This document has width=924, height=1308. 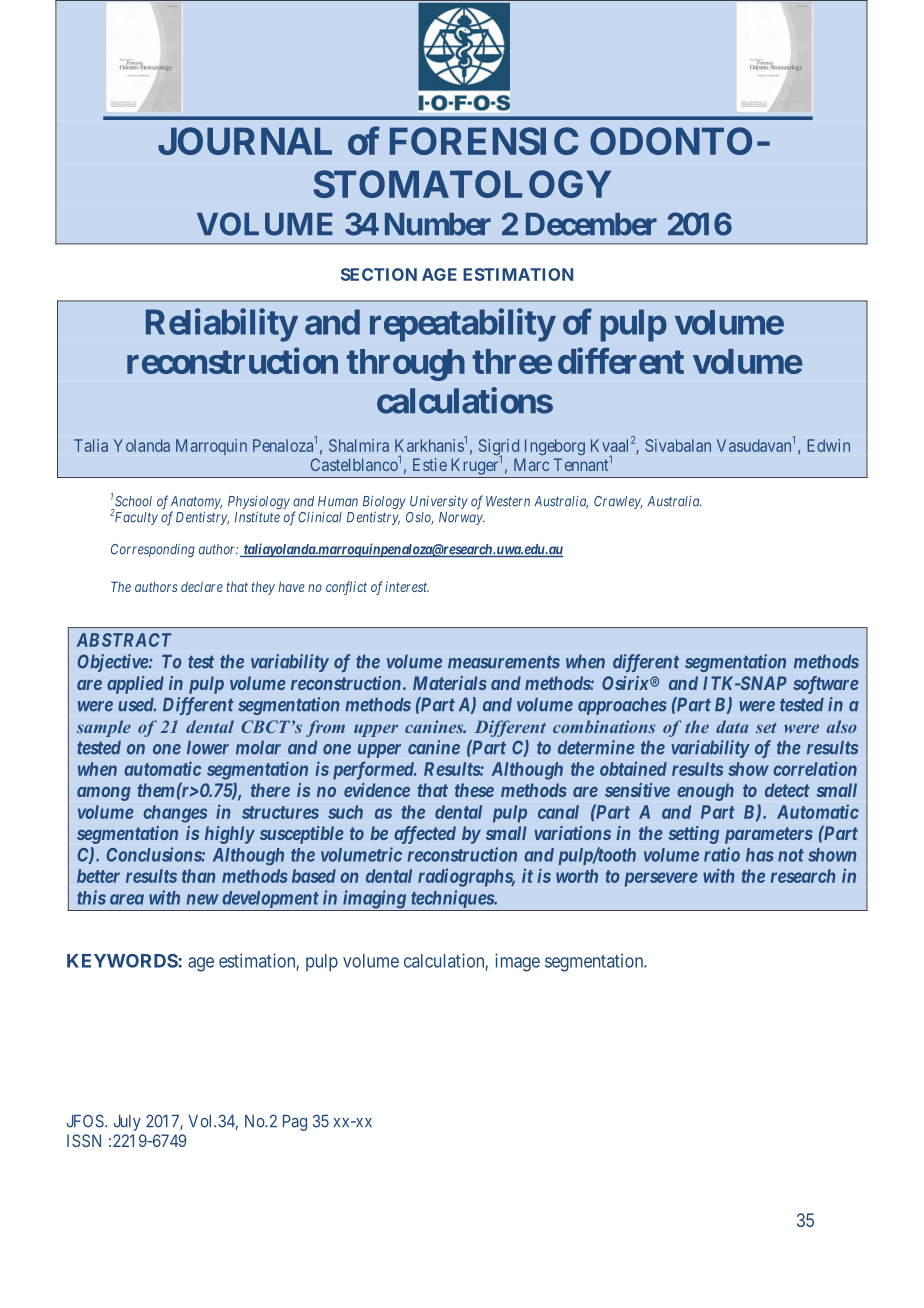 I want to click on December, so click(x=591, y=224).
